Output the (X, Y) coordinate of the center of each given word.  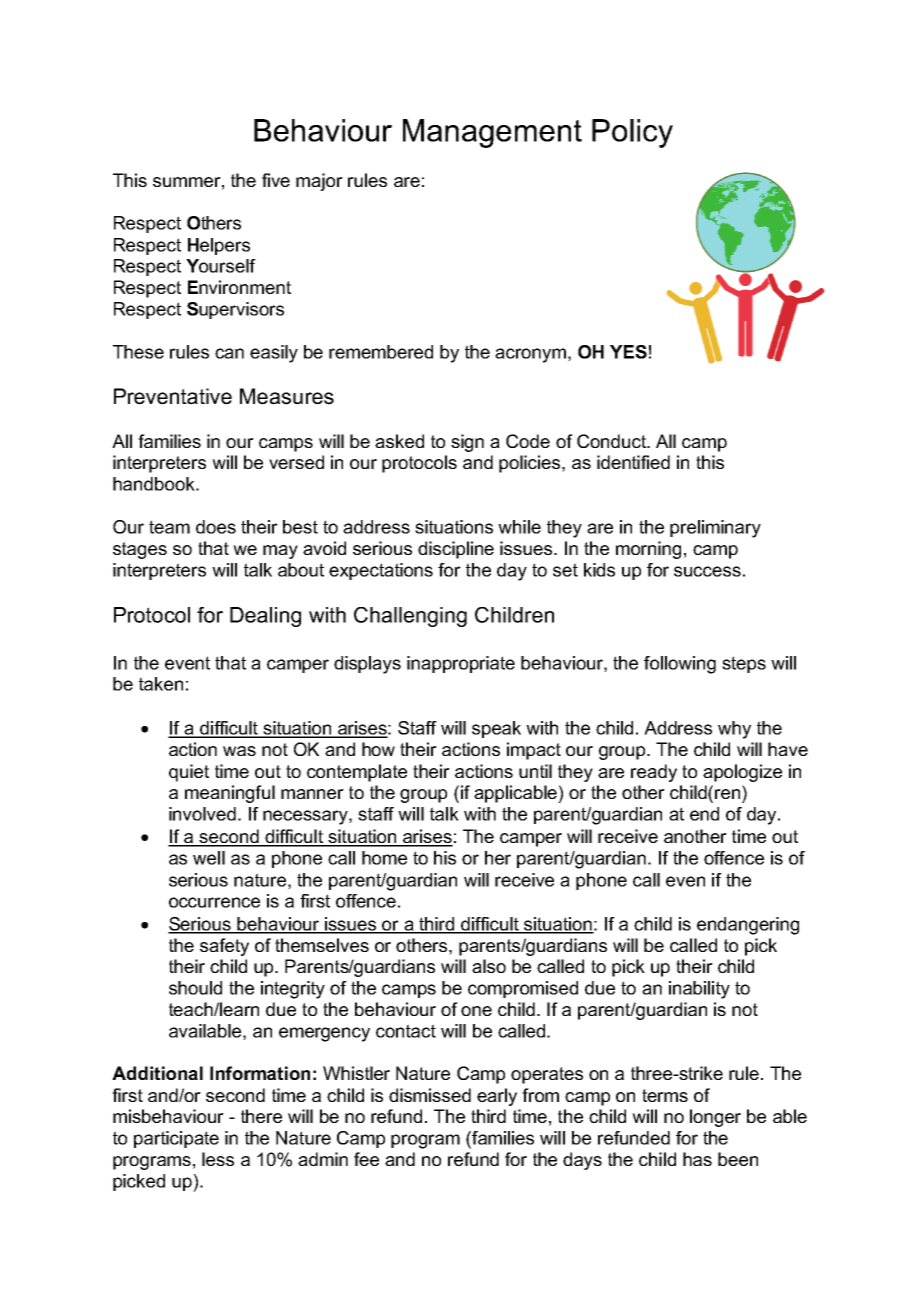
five (276, 180)
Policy (632, 133)
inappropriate (461, 664)
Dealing (265, 617)
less (218, 1159)
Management (492, 133)
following (680, 665)
